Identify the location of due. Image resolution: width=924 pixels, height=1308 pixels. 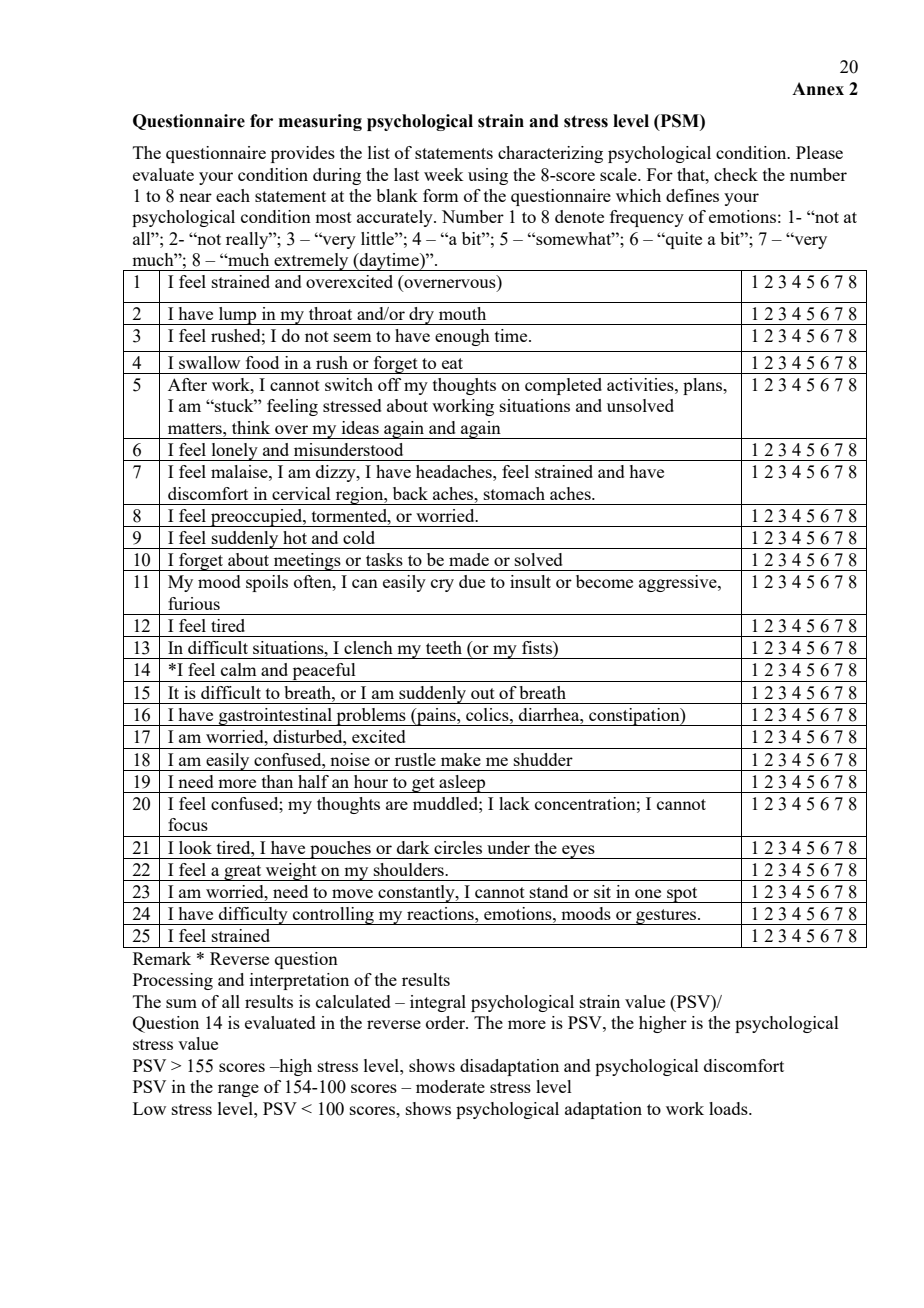
(472, 581).
